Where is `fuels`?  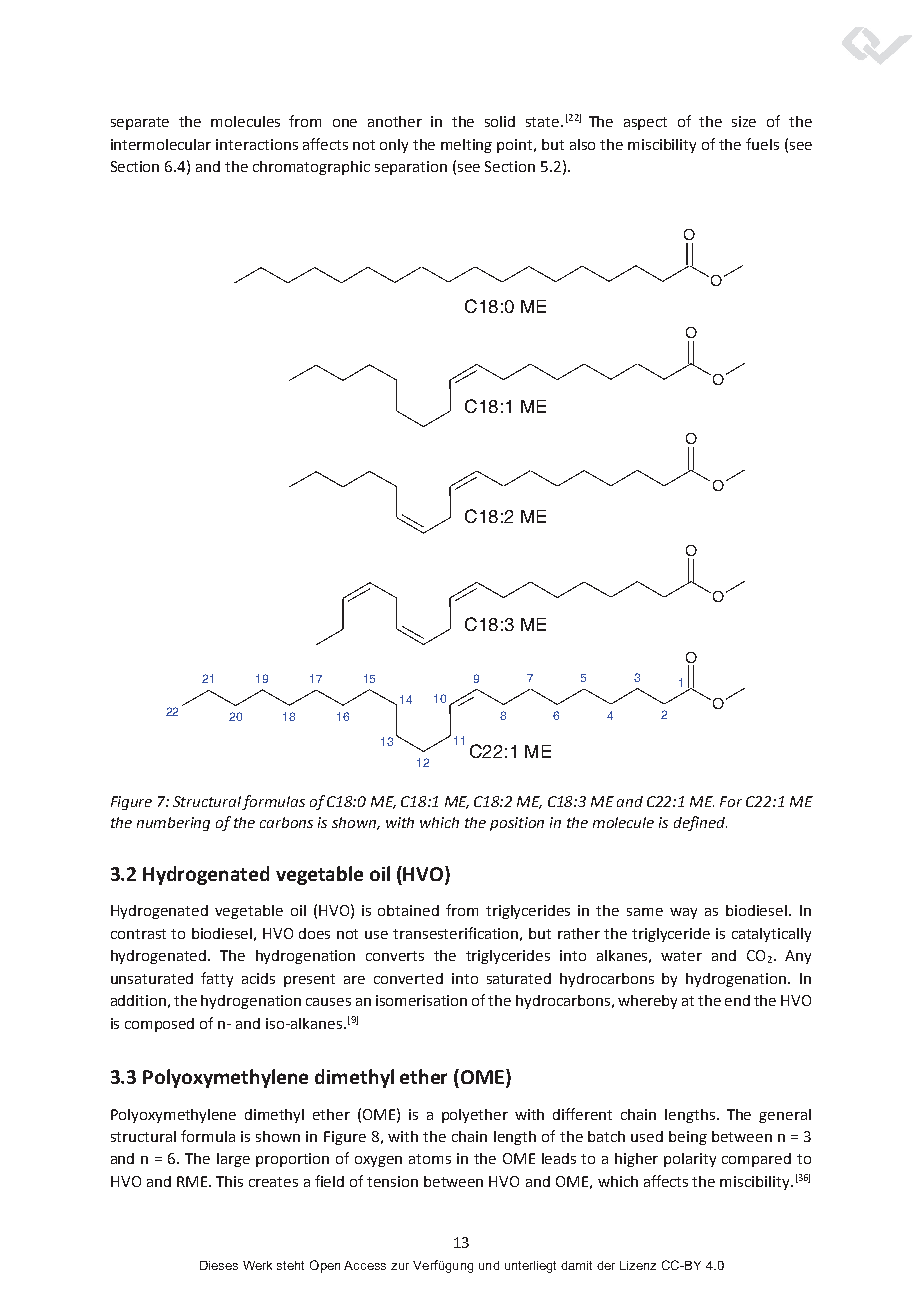 fuels is located at coordinates (762, 144).
